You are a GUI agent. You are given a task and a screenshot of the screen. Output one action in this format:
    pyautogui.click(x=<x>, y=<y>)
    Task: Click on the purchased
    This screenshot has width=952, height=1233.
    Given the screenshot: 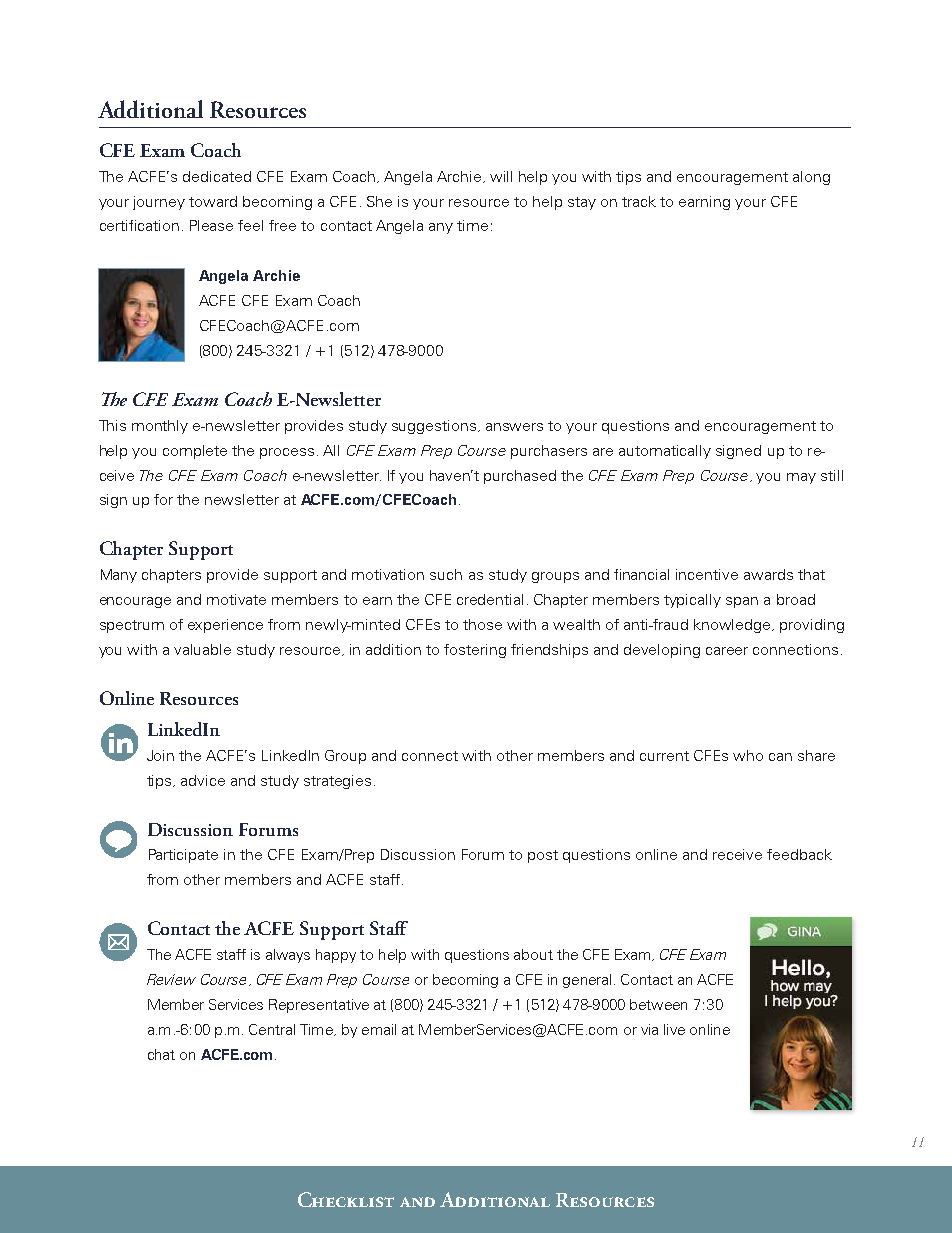 What is the action you would take?
    pyautogui.click(x=520, y=477)
